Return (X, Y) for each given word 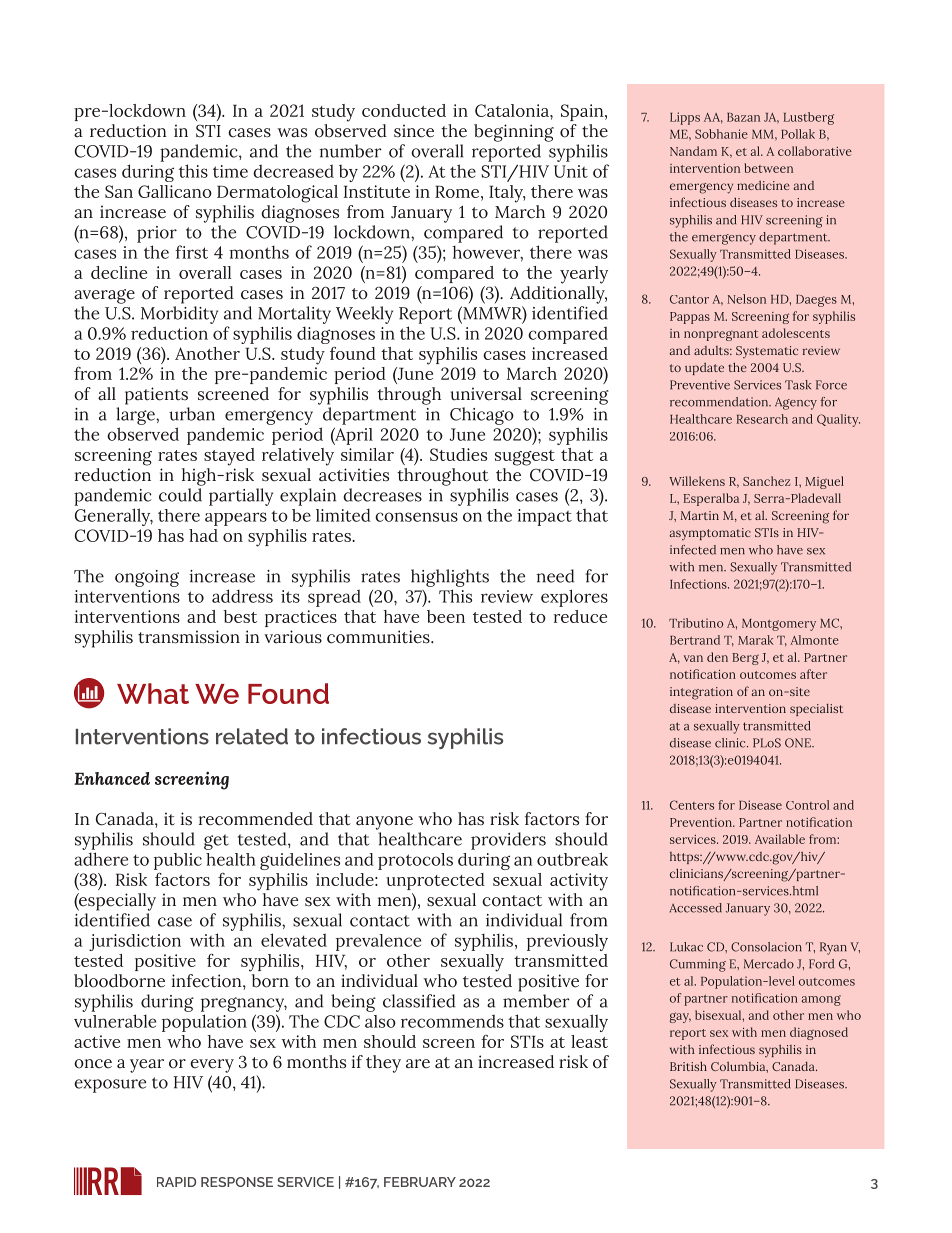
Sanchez (766, 481)
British (688, 1066)
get (216, 842)
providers (508, 841)
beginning (514, 133)
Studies (458, 454)
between (768, 168)
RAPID (176, 1182)
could (180, 495)
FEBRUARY (420, 1182)
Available (780, 839)
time (230, 171)
